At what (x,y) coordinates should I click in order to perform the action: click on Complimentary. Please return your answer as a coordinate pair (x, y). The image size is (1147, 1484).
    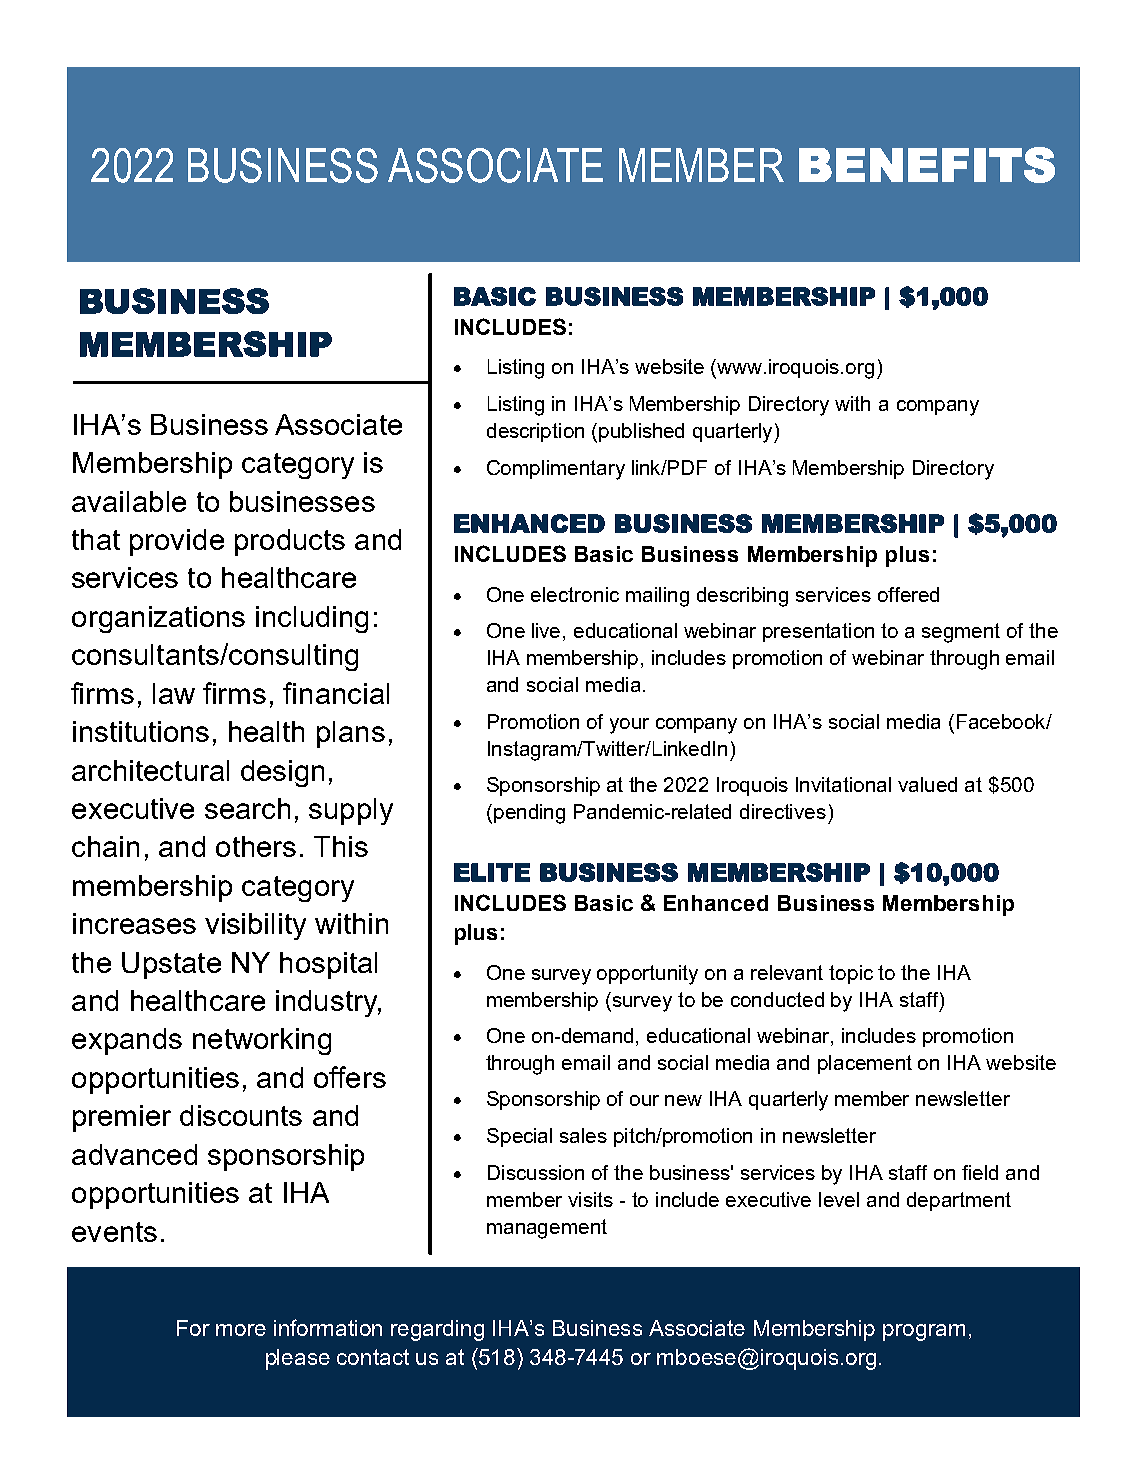
    Looking at the image, I should click on (556, 470).
